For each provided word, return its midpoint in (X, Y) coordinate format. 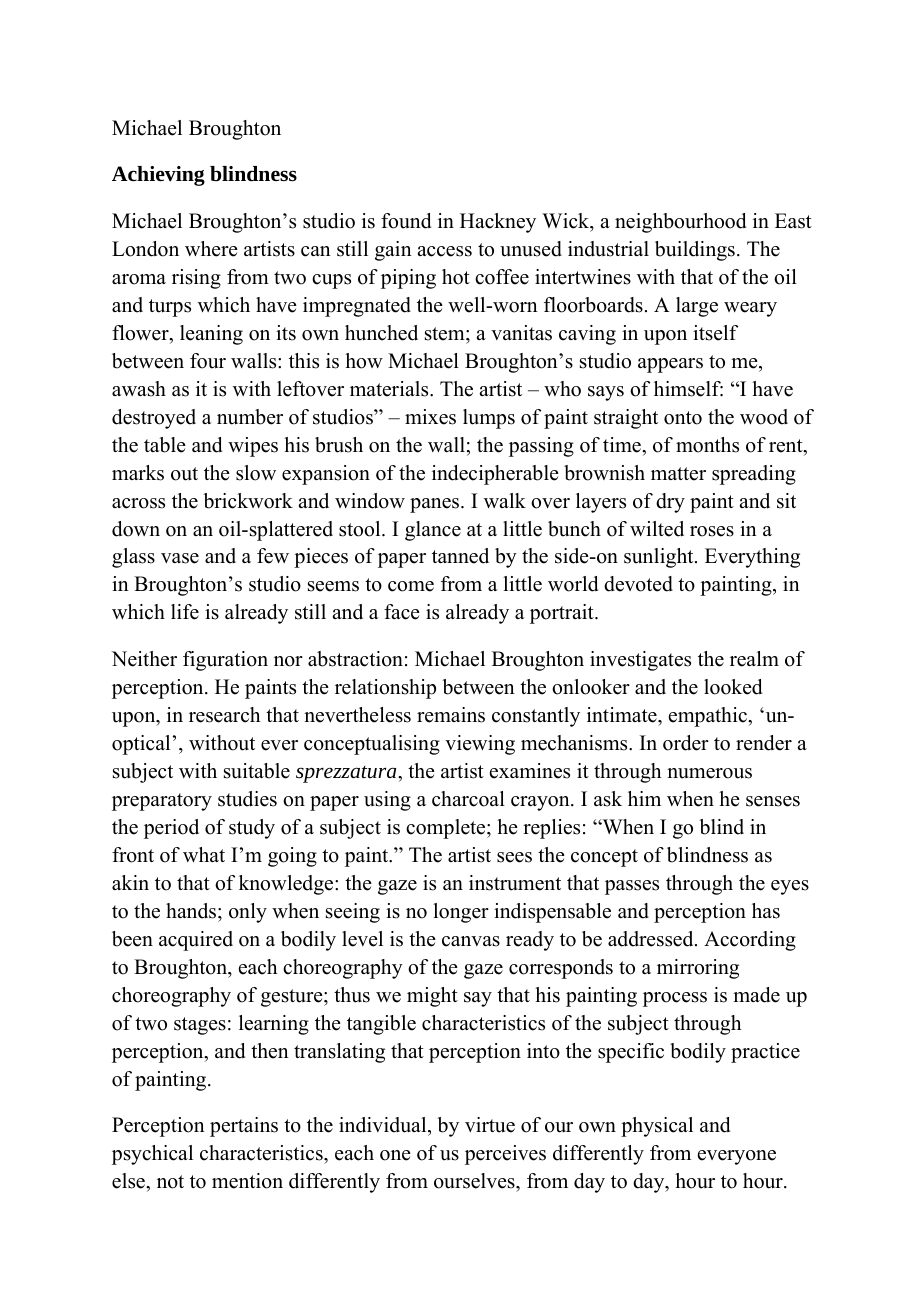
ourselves (475, 1181)
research (224, 715)
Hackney (498, 223)
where (211, 249)
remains (451, 715)
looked (733, 687)
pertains (244, 1127)
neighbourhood (680, 223)
